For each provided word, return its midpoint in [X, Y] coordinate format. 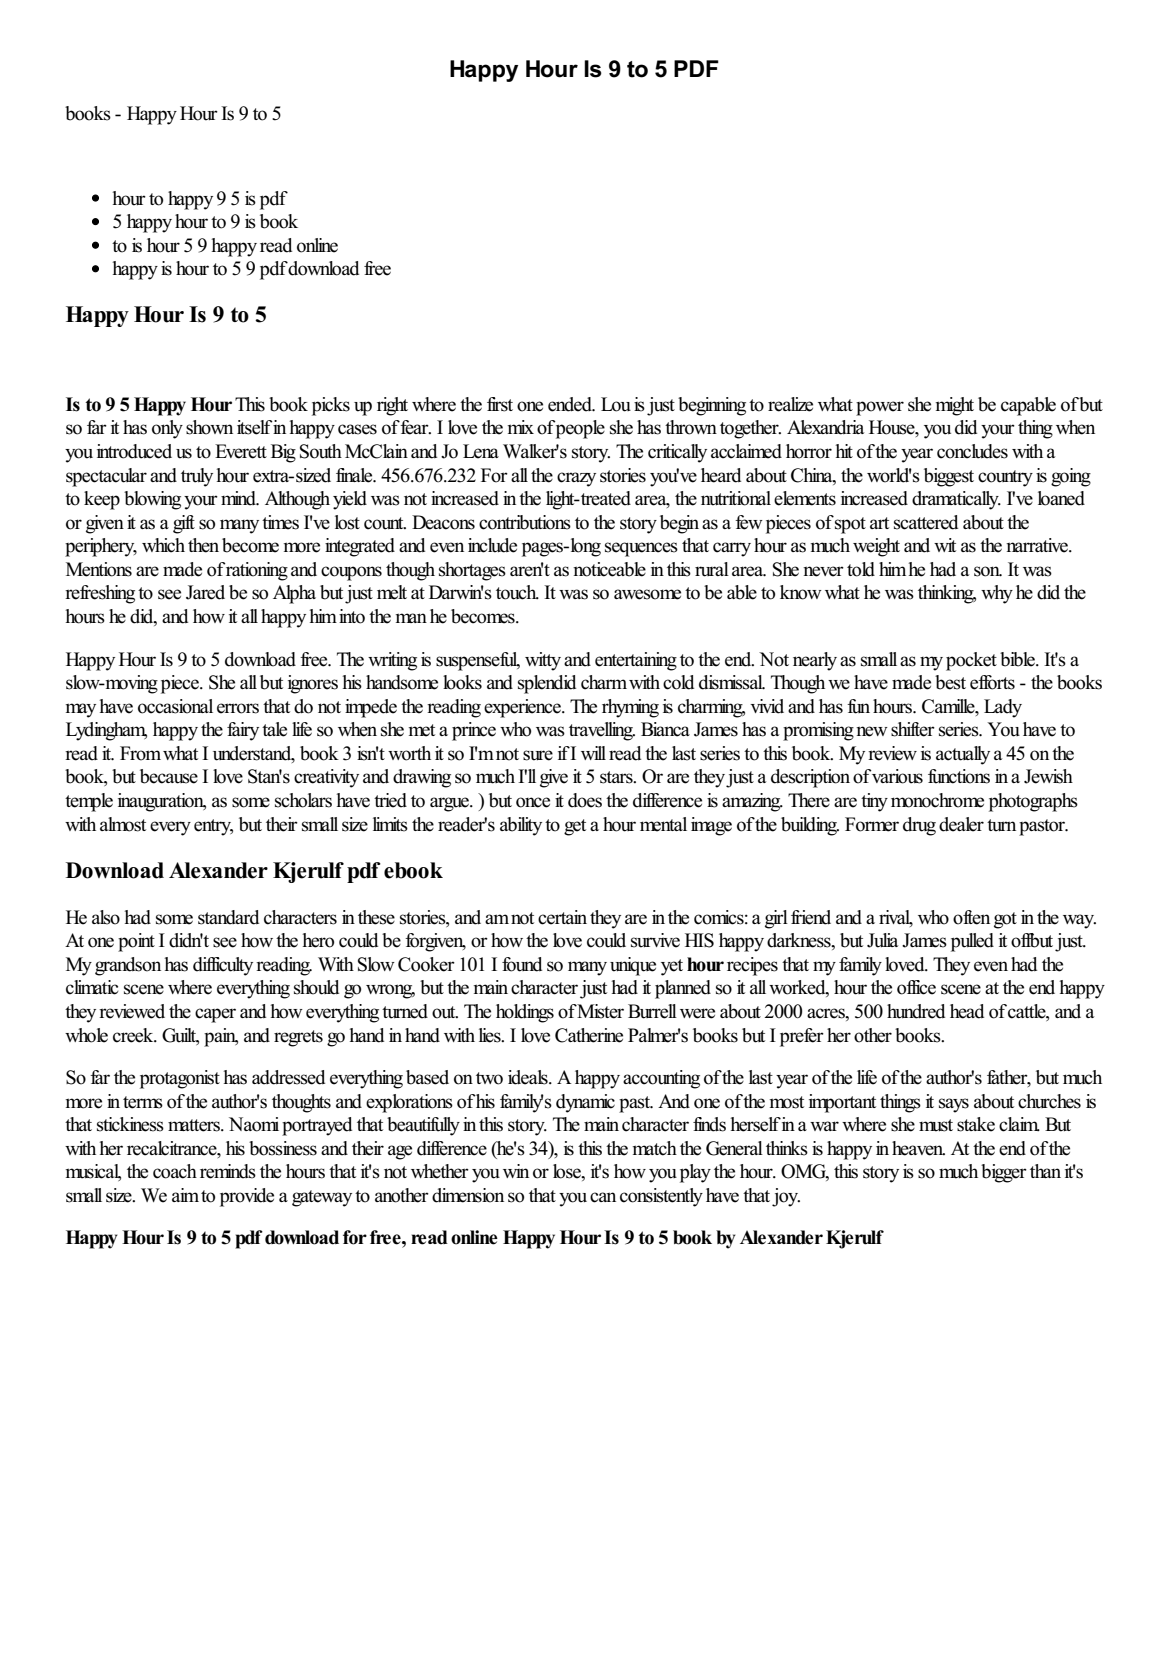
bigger [1004, 1173]
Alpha [294, 594]
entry [213, 827]
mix [521, 427]
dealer [961, 824]
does [585, 800]
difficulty [223, 966]
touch [517, 592]
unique [633, 966]
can [603, 1197]
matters [195, 1125]
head [967, 1011]
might [955, 406]
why [997, 594]
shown [209, 427]
